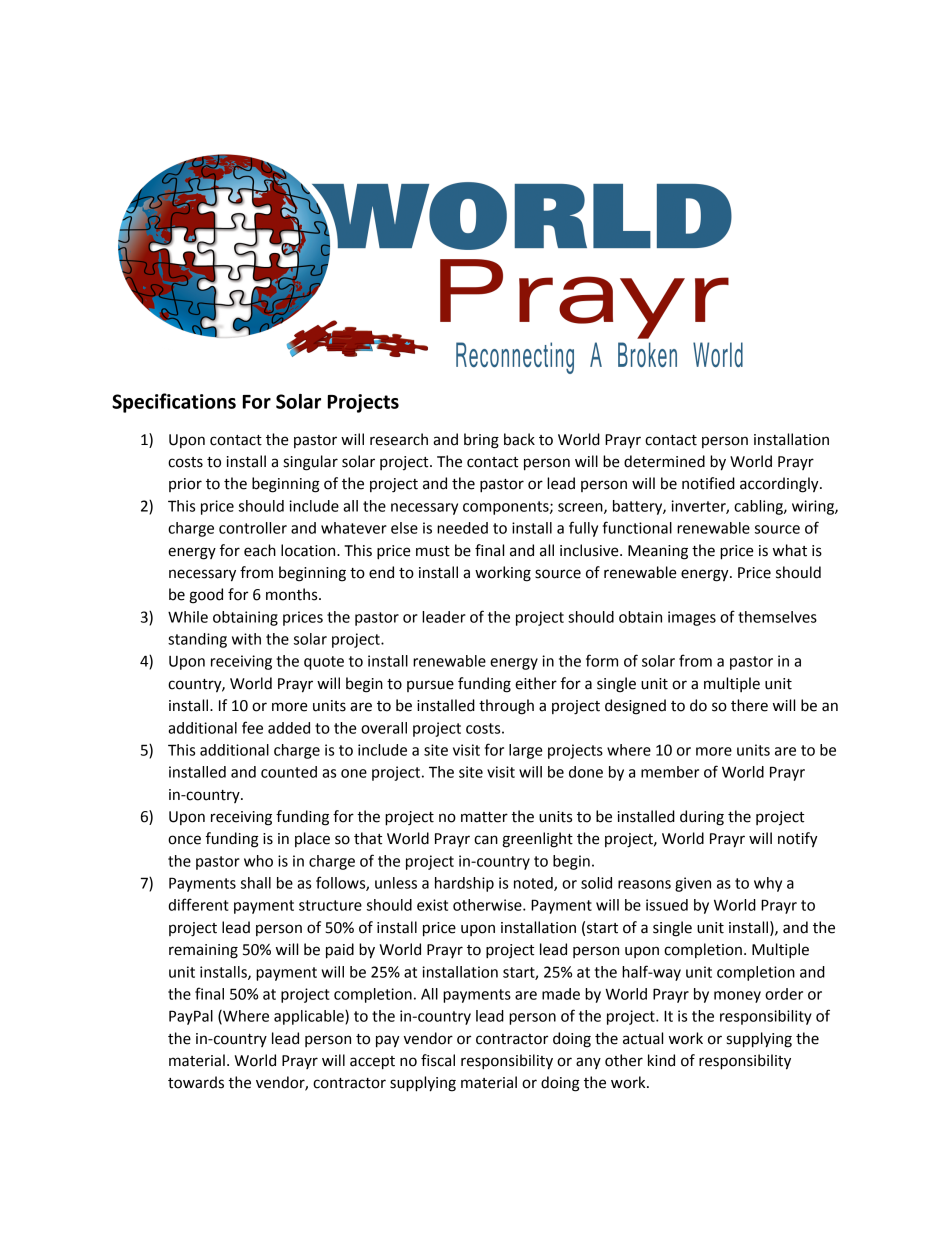 Image resolution: width=952 pixels, height=1233 pixels. I want to click on Specifications, so click(174, 403).
